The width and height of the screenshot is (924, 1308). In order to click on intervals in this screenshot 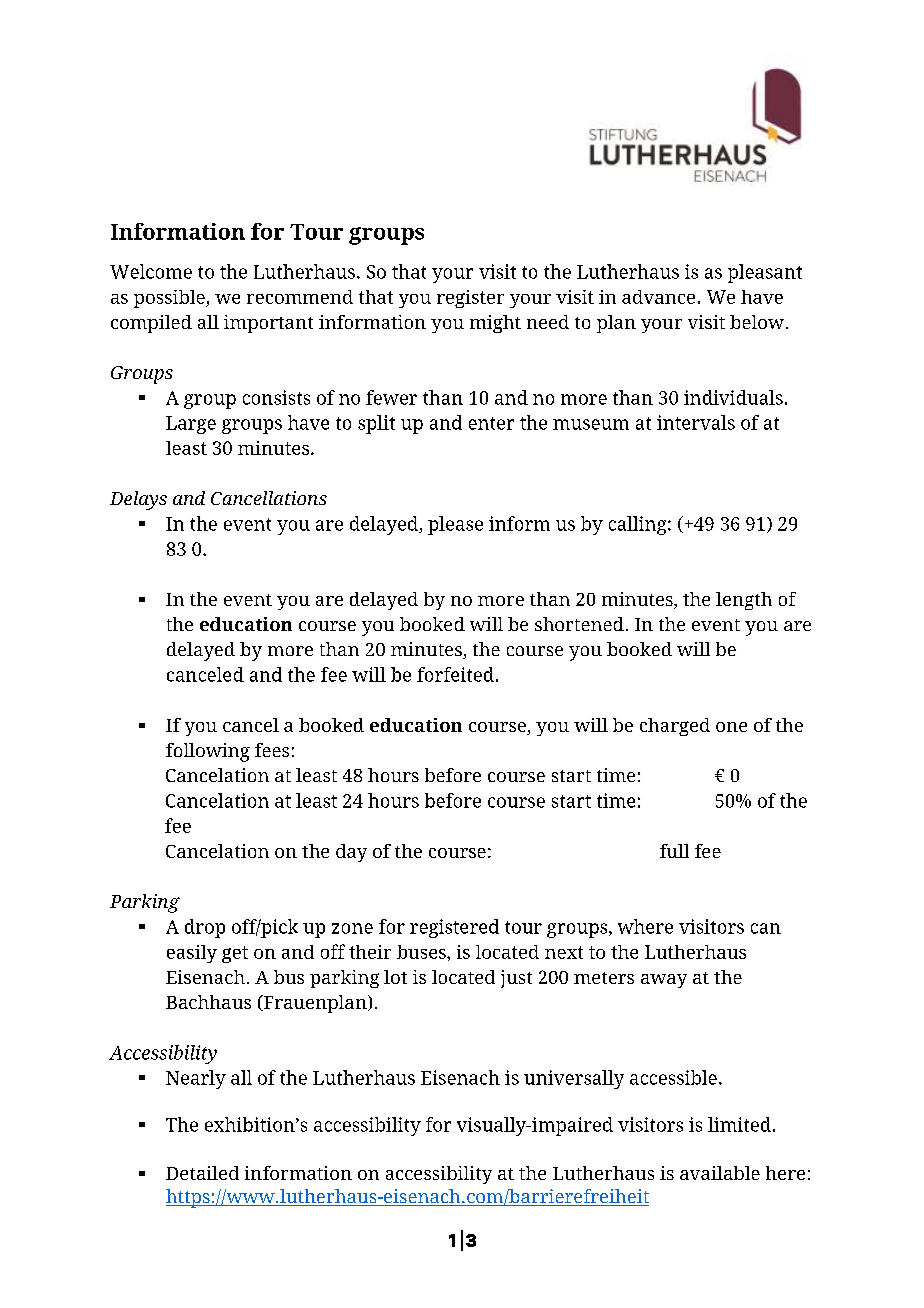, I will do `click(696, 422)`.
